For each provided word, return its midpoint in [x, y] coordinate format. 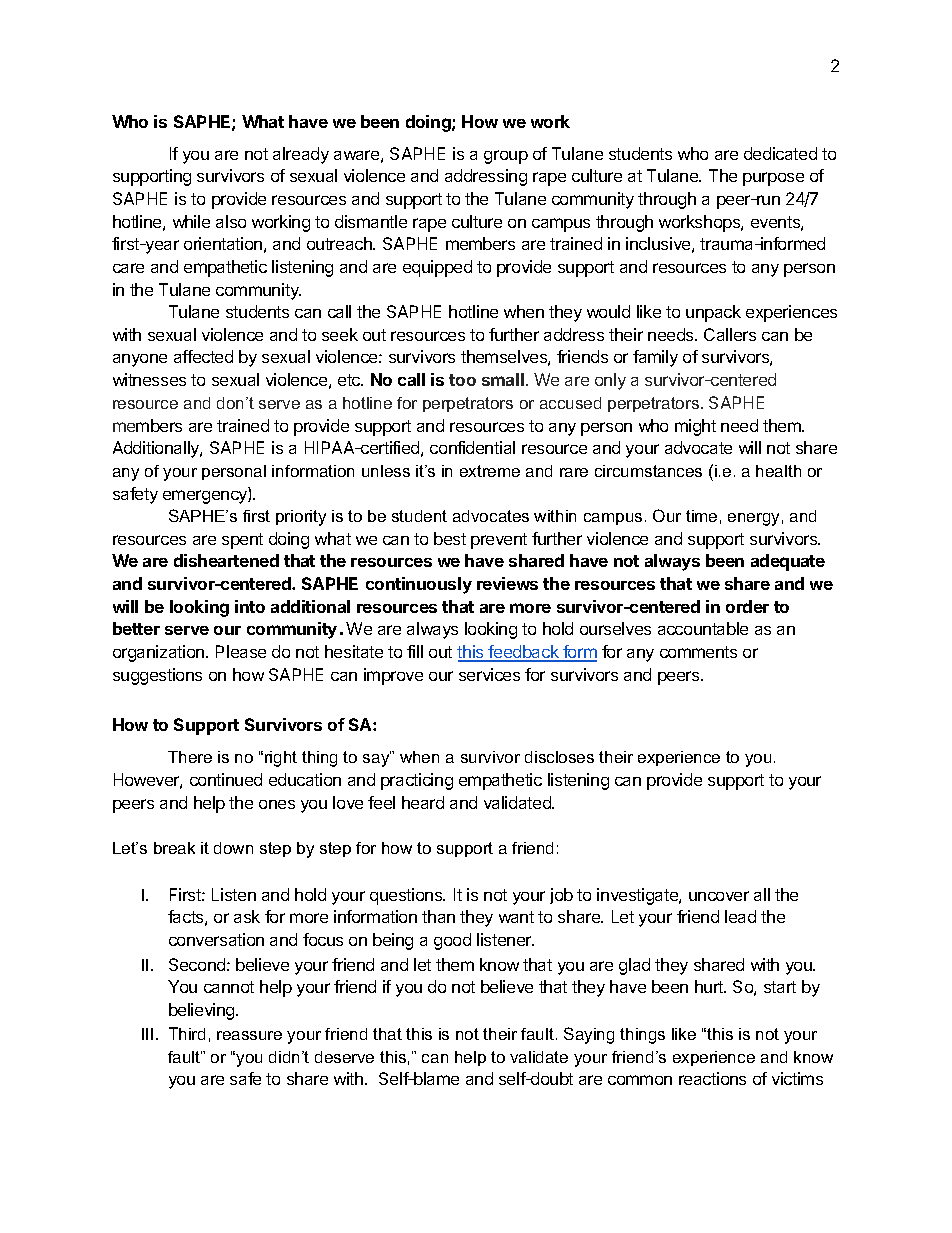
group [506, 157]
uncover [719, 896]
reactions [712, 1078]
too [462, 380]
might [695, 427]
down [233, 848]
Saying [589, 1035]
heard [423, 802]
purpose [773, 179]
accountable [703, 628]
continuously [419, 585]
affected [203, 356]
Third [187, 1033]
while [191, 221]
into [250, 606]
